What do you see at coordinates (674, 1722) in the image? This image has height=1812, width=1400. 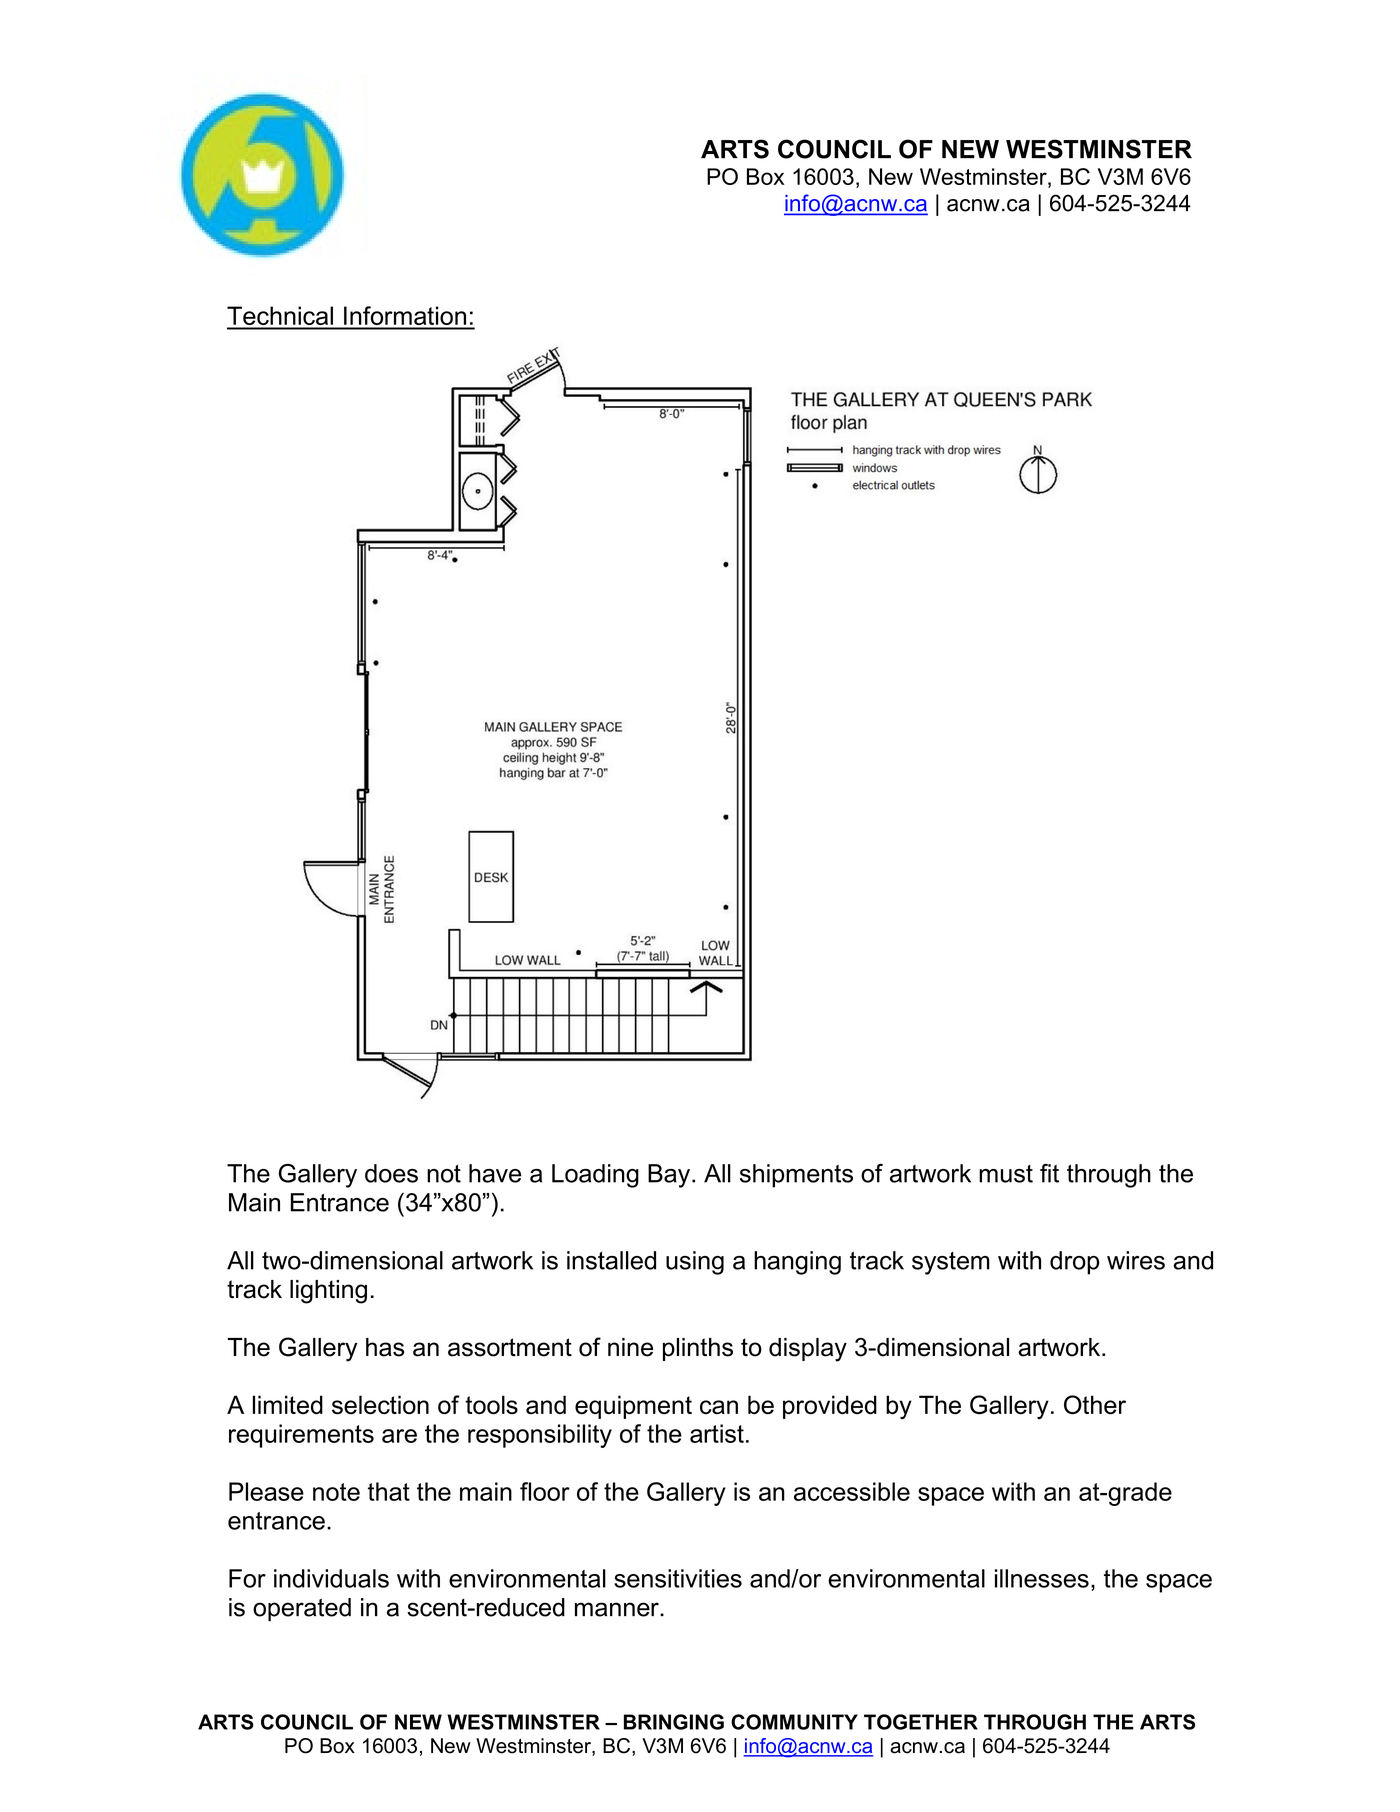 I see `BRINGING` at bounding box center [674, 1722].
